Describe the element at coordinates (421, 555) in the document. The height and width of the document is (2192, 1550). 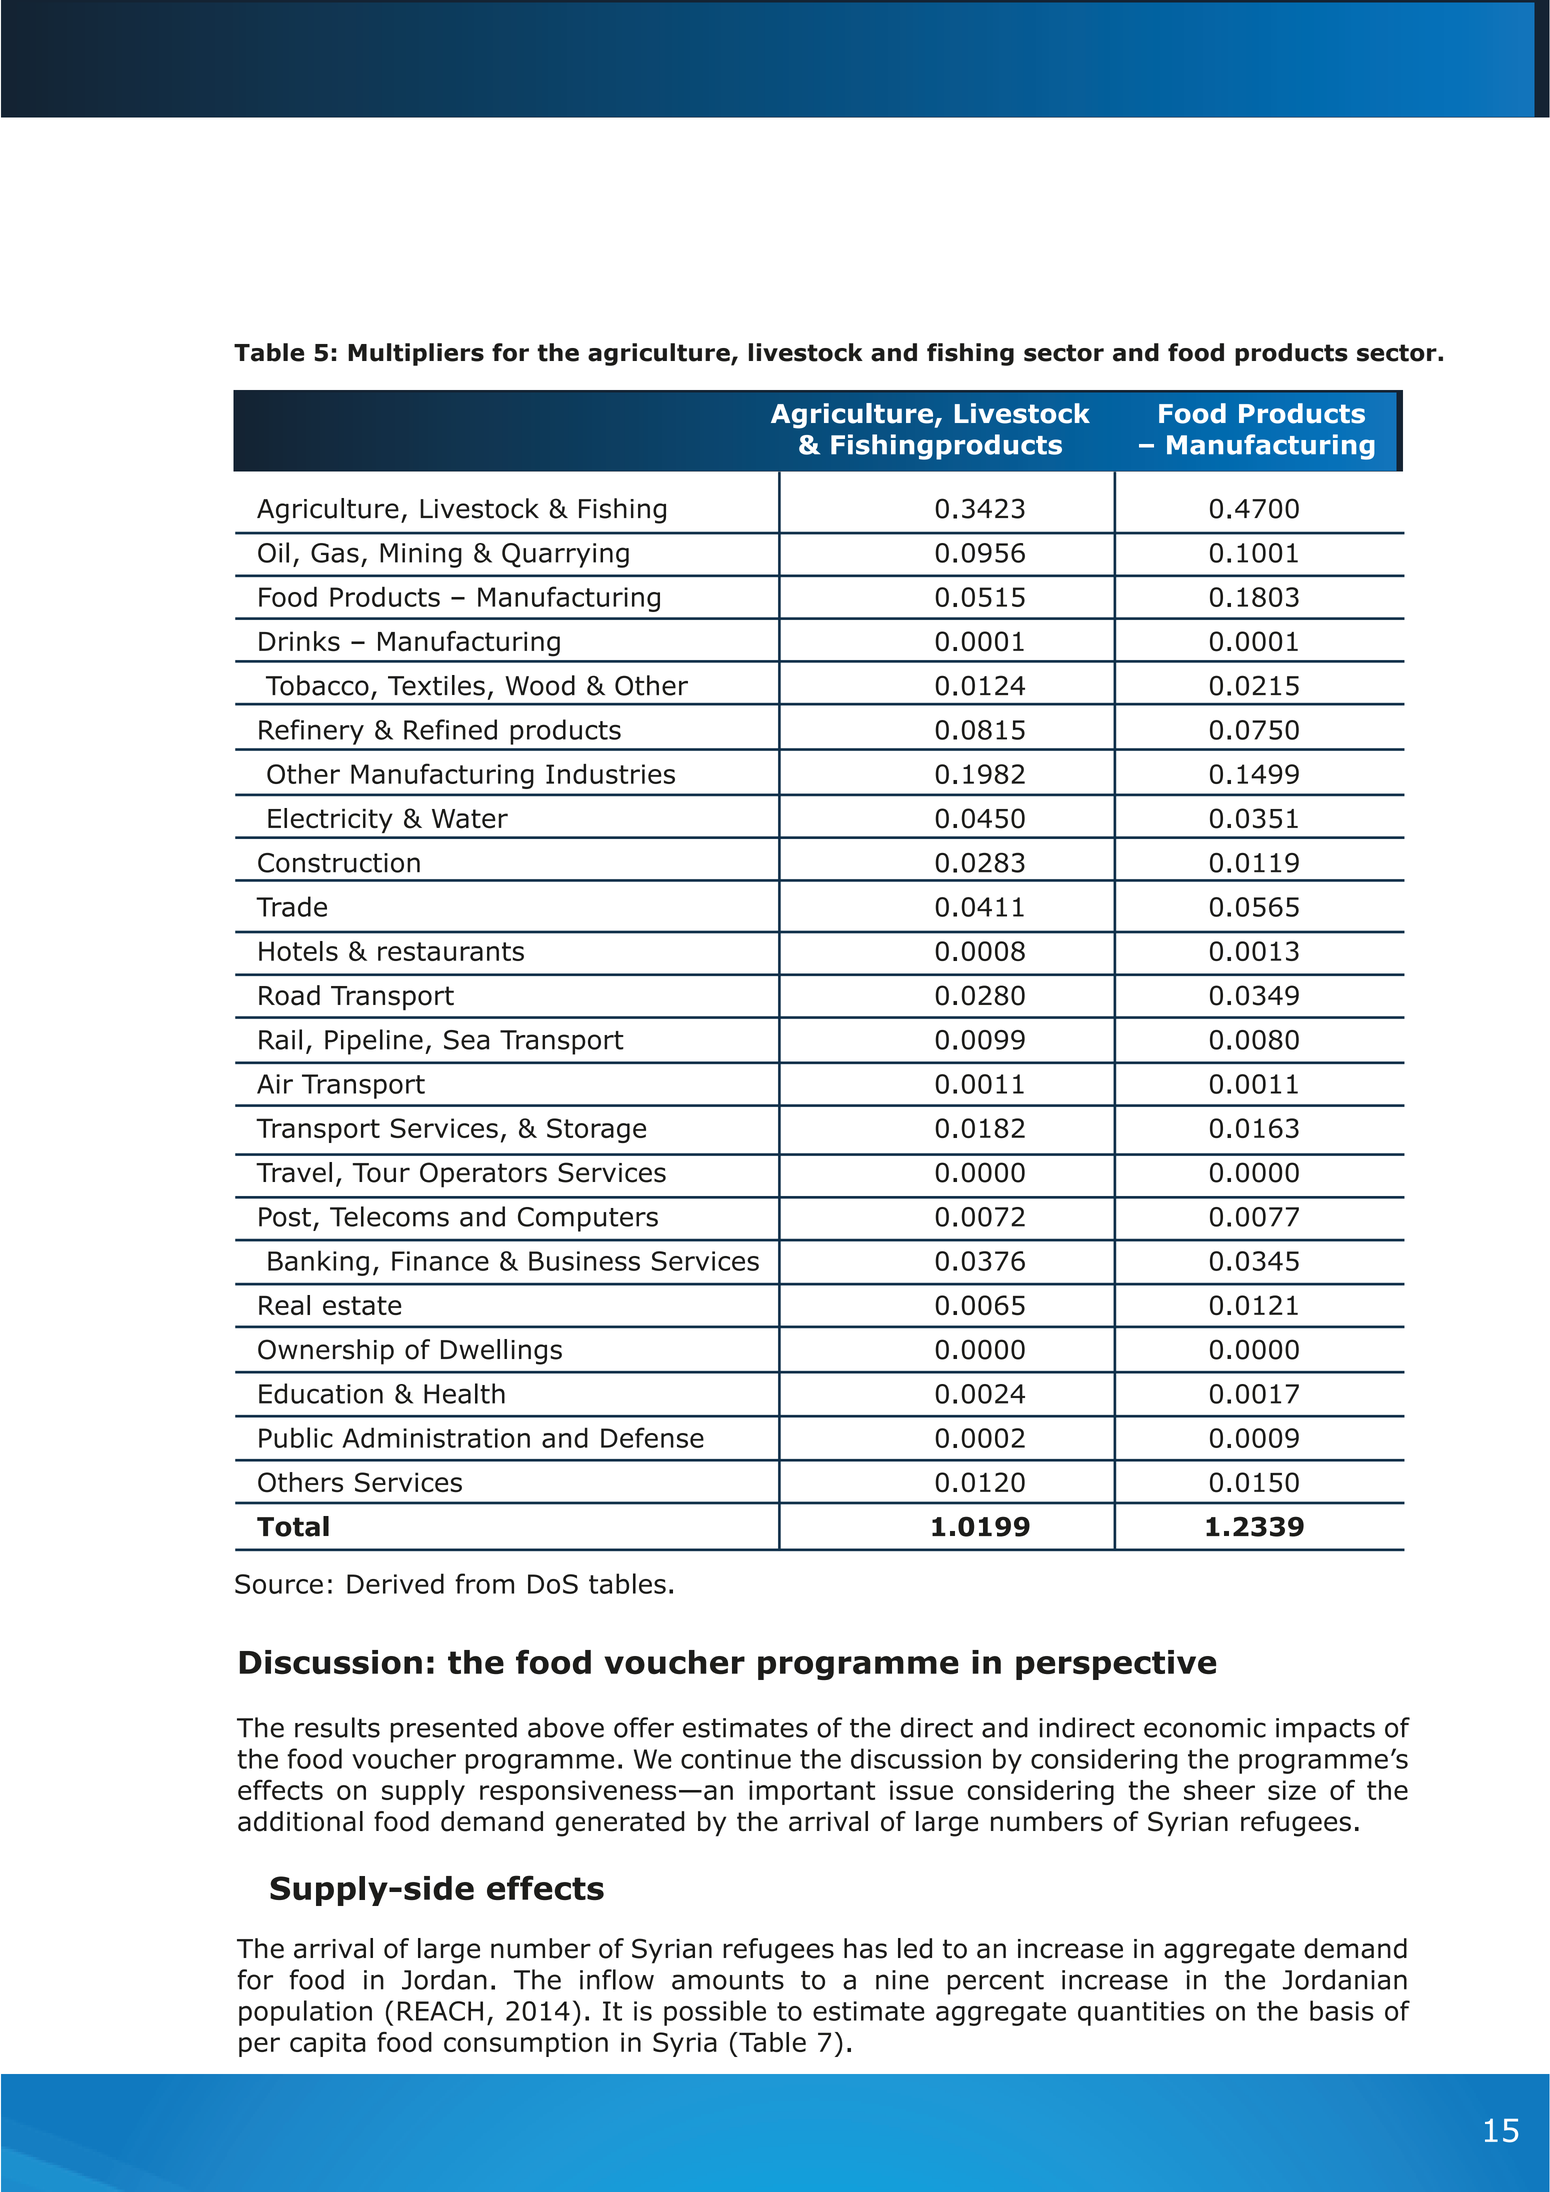
I see `Mining` at that location.
